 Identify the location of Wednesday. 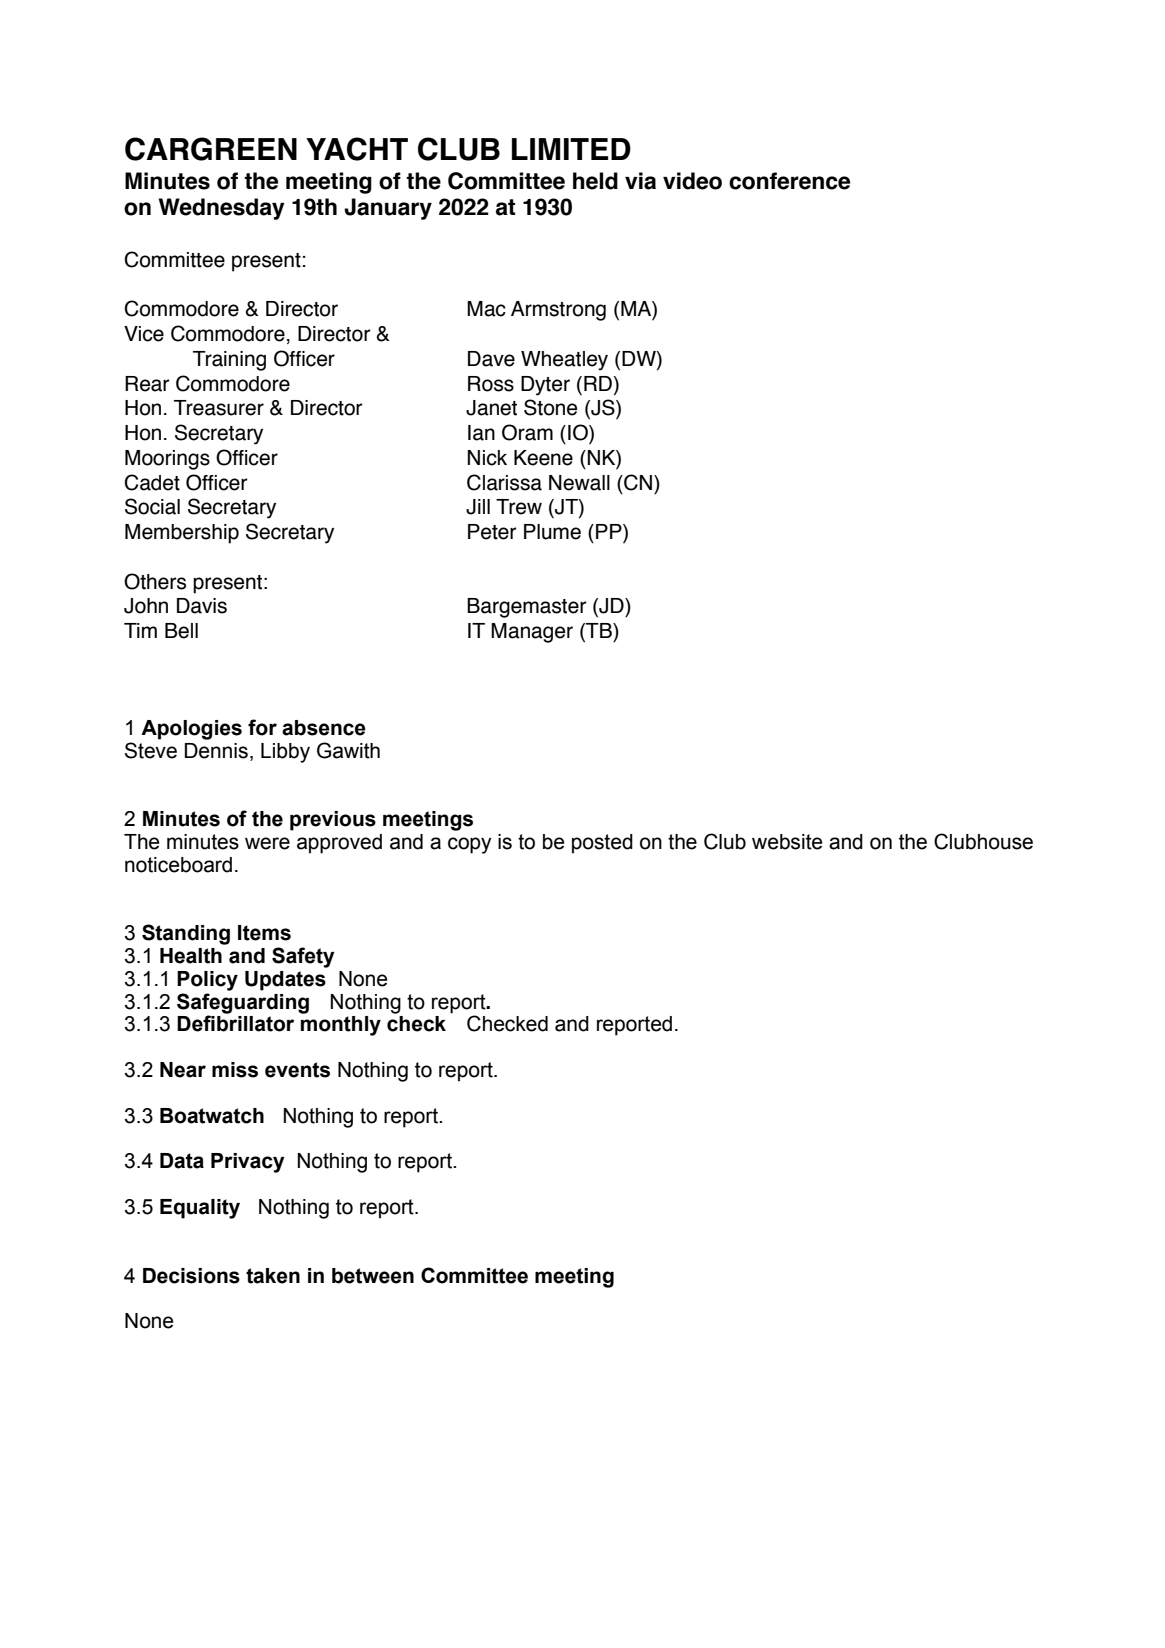
(221, 209).
